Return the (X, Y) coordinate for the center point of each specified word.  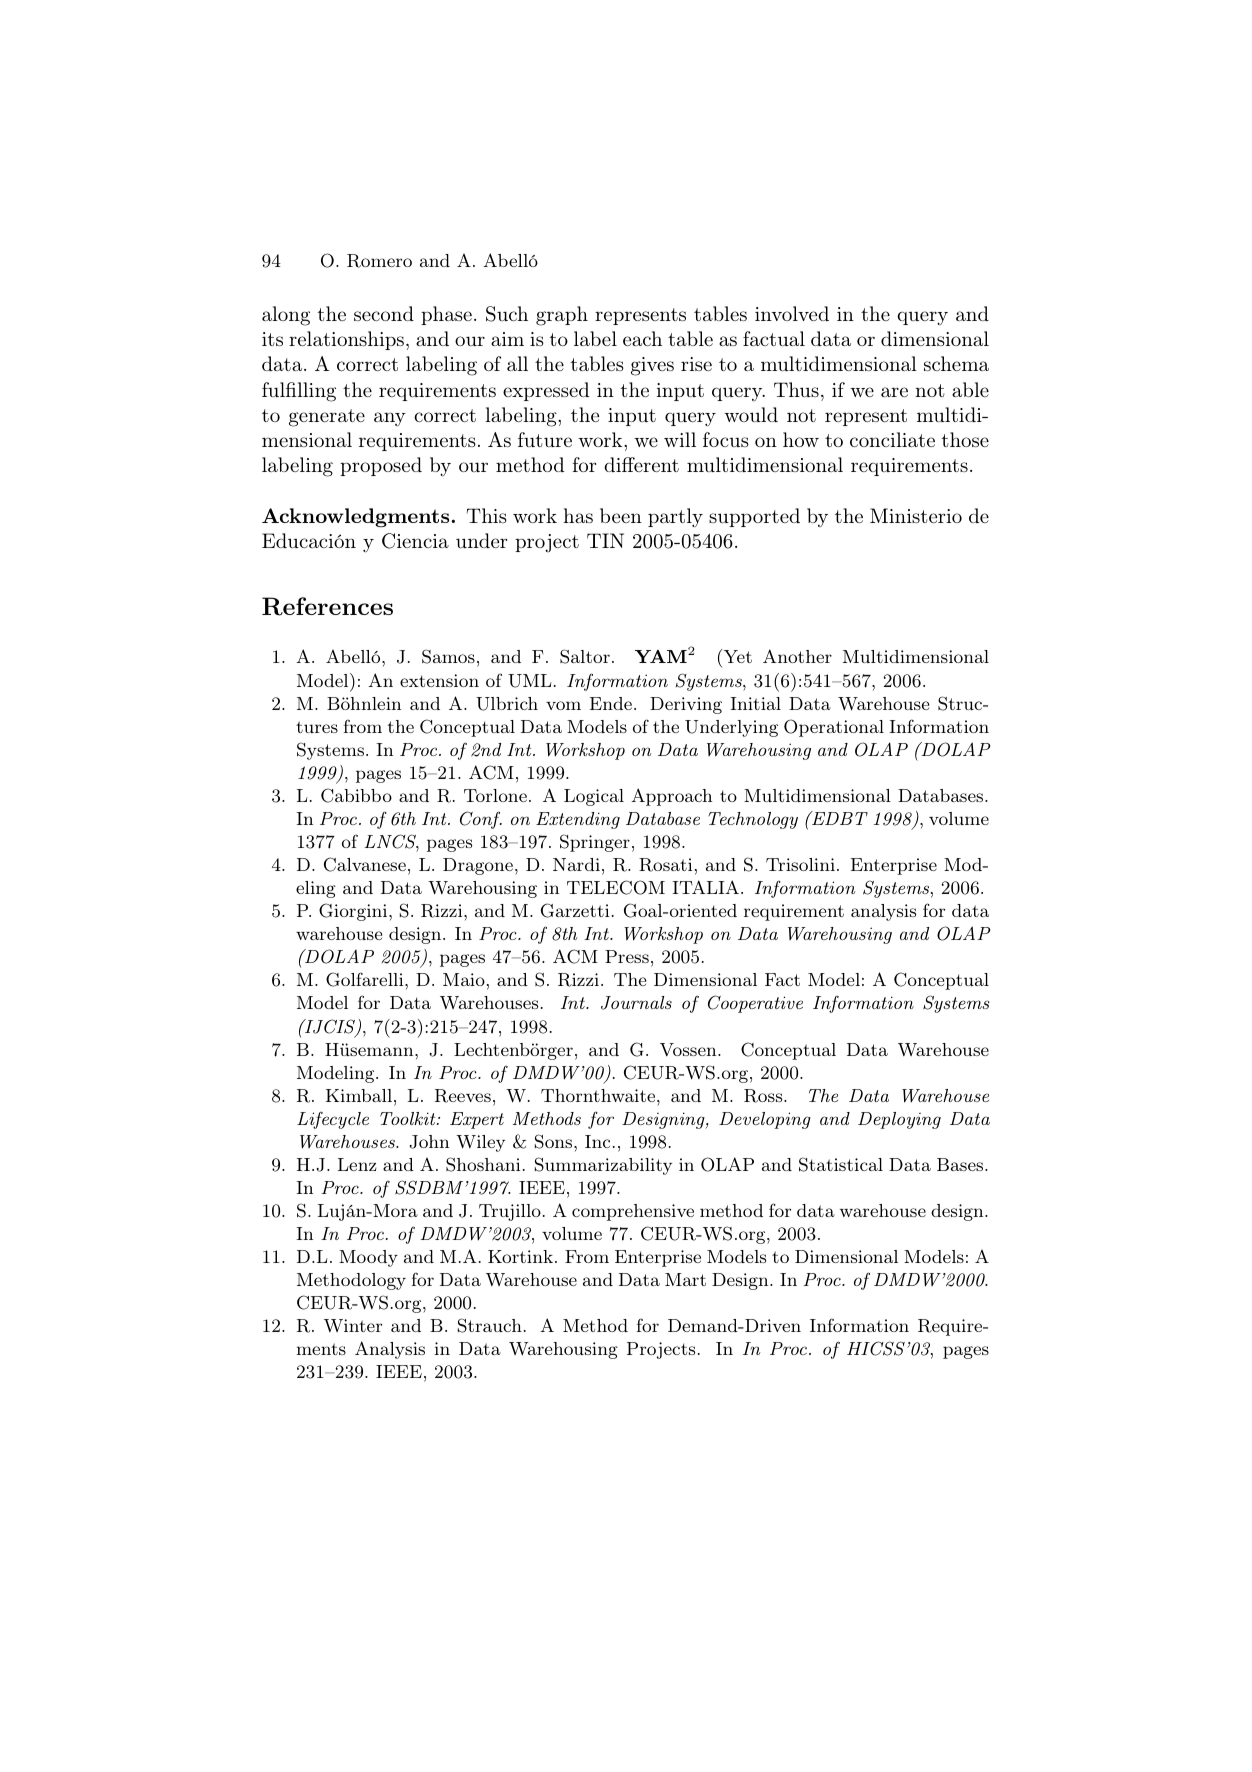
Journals (636, 1003)
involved (792, 313)
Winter (353, 1325)
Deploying (899, 1120)
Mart (685, 1279)
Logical (594, 797)
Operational (834, 728)
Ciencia (415, 541)
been (621, 515)
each (642, 338)
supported (754, 517)
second (384, 313)
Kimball (359, 1095)
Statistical (841, 1164)
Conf (481, 820)
